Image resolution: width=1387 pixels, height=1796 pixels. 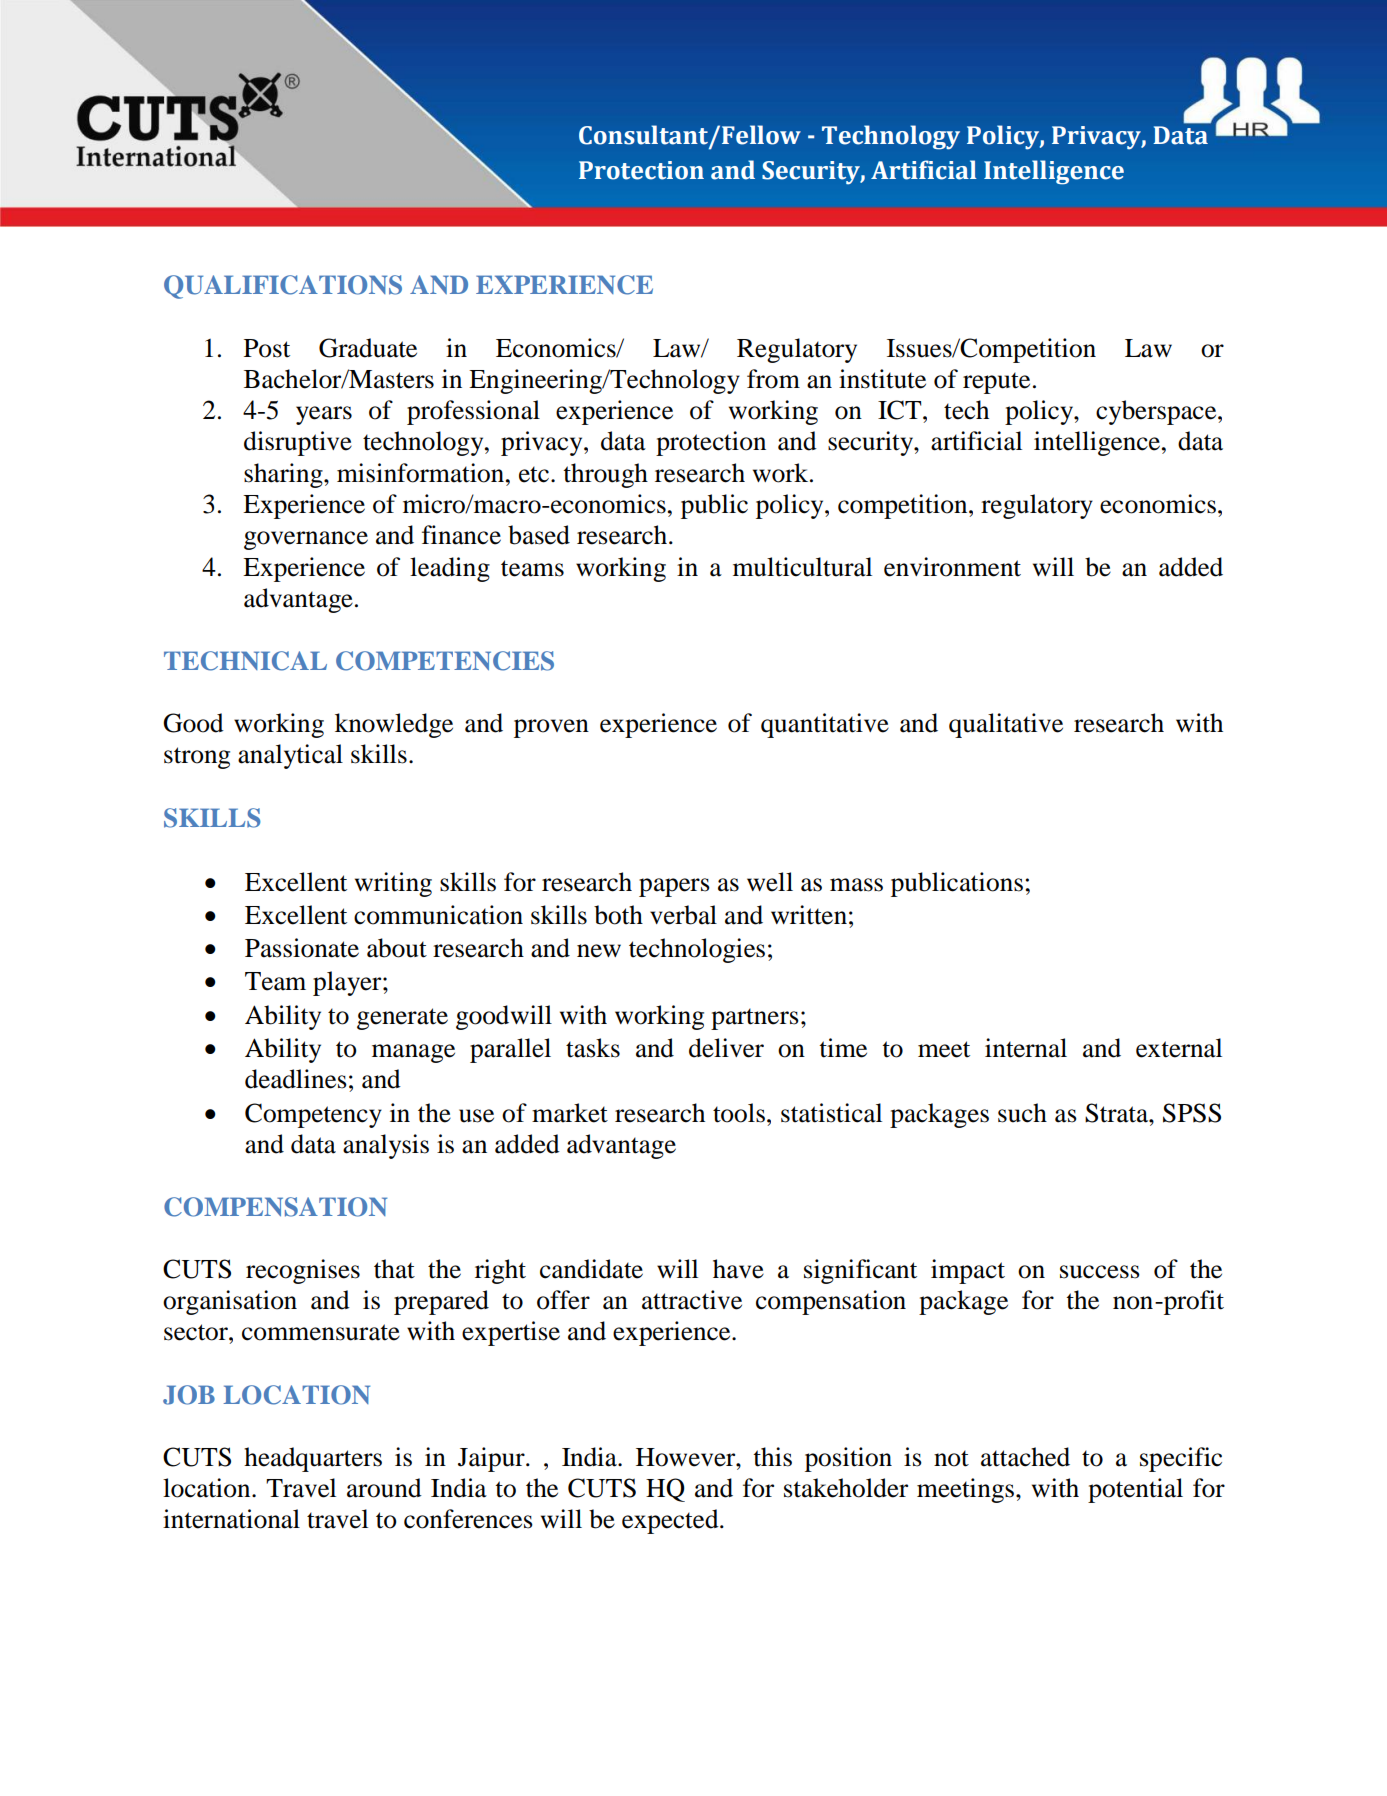 What do you see at coordinates (739, 1113) in the image?
I see `tools` at bounding box center [739, 1113].
